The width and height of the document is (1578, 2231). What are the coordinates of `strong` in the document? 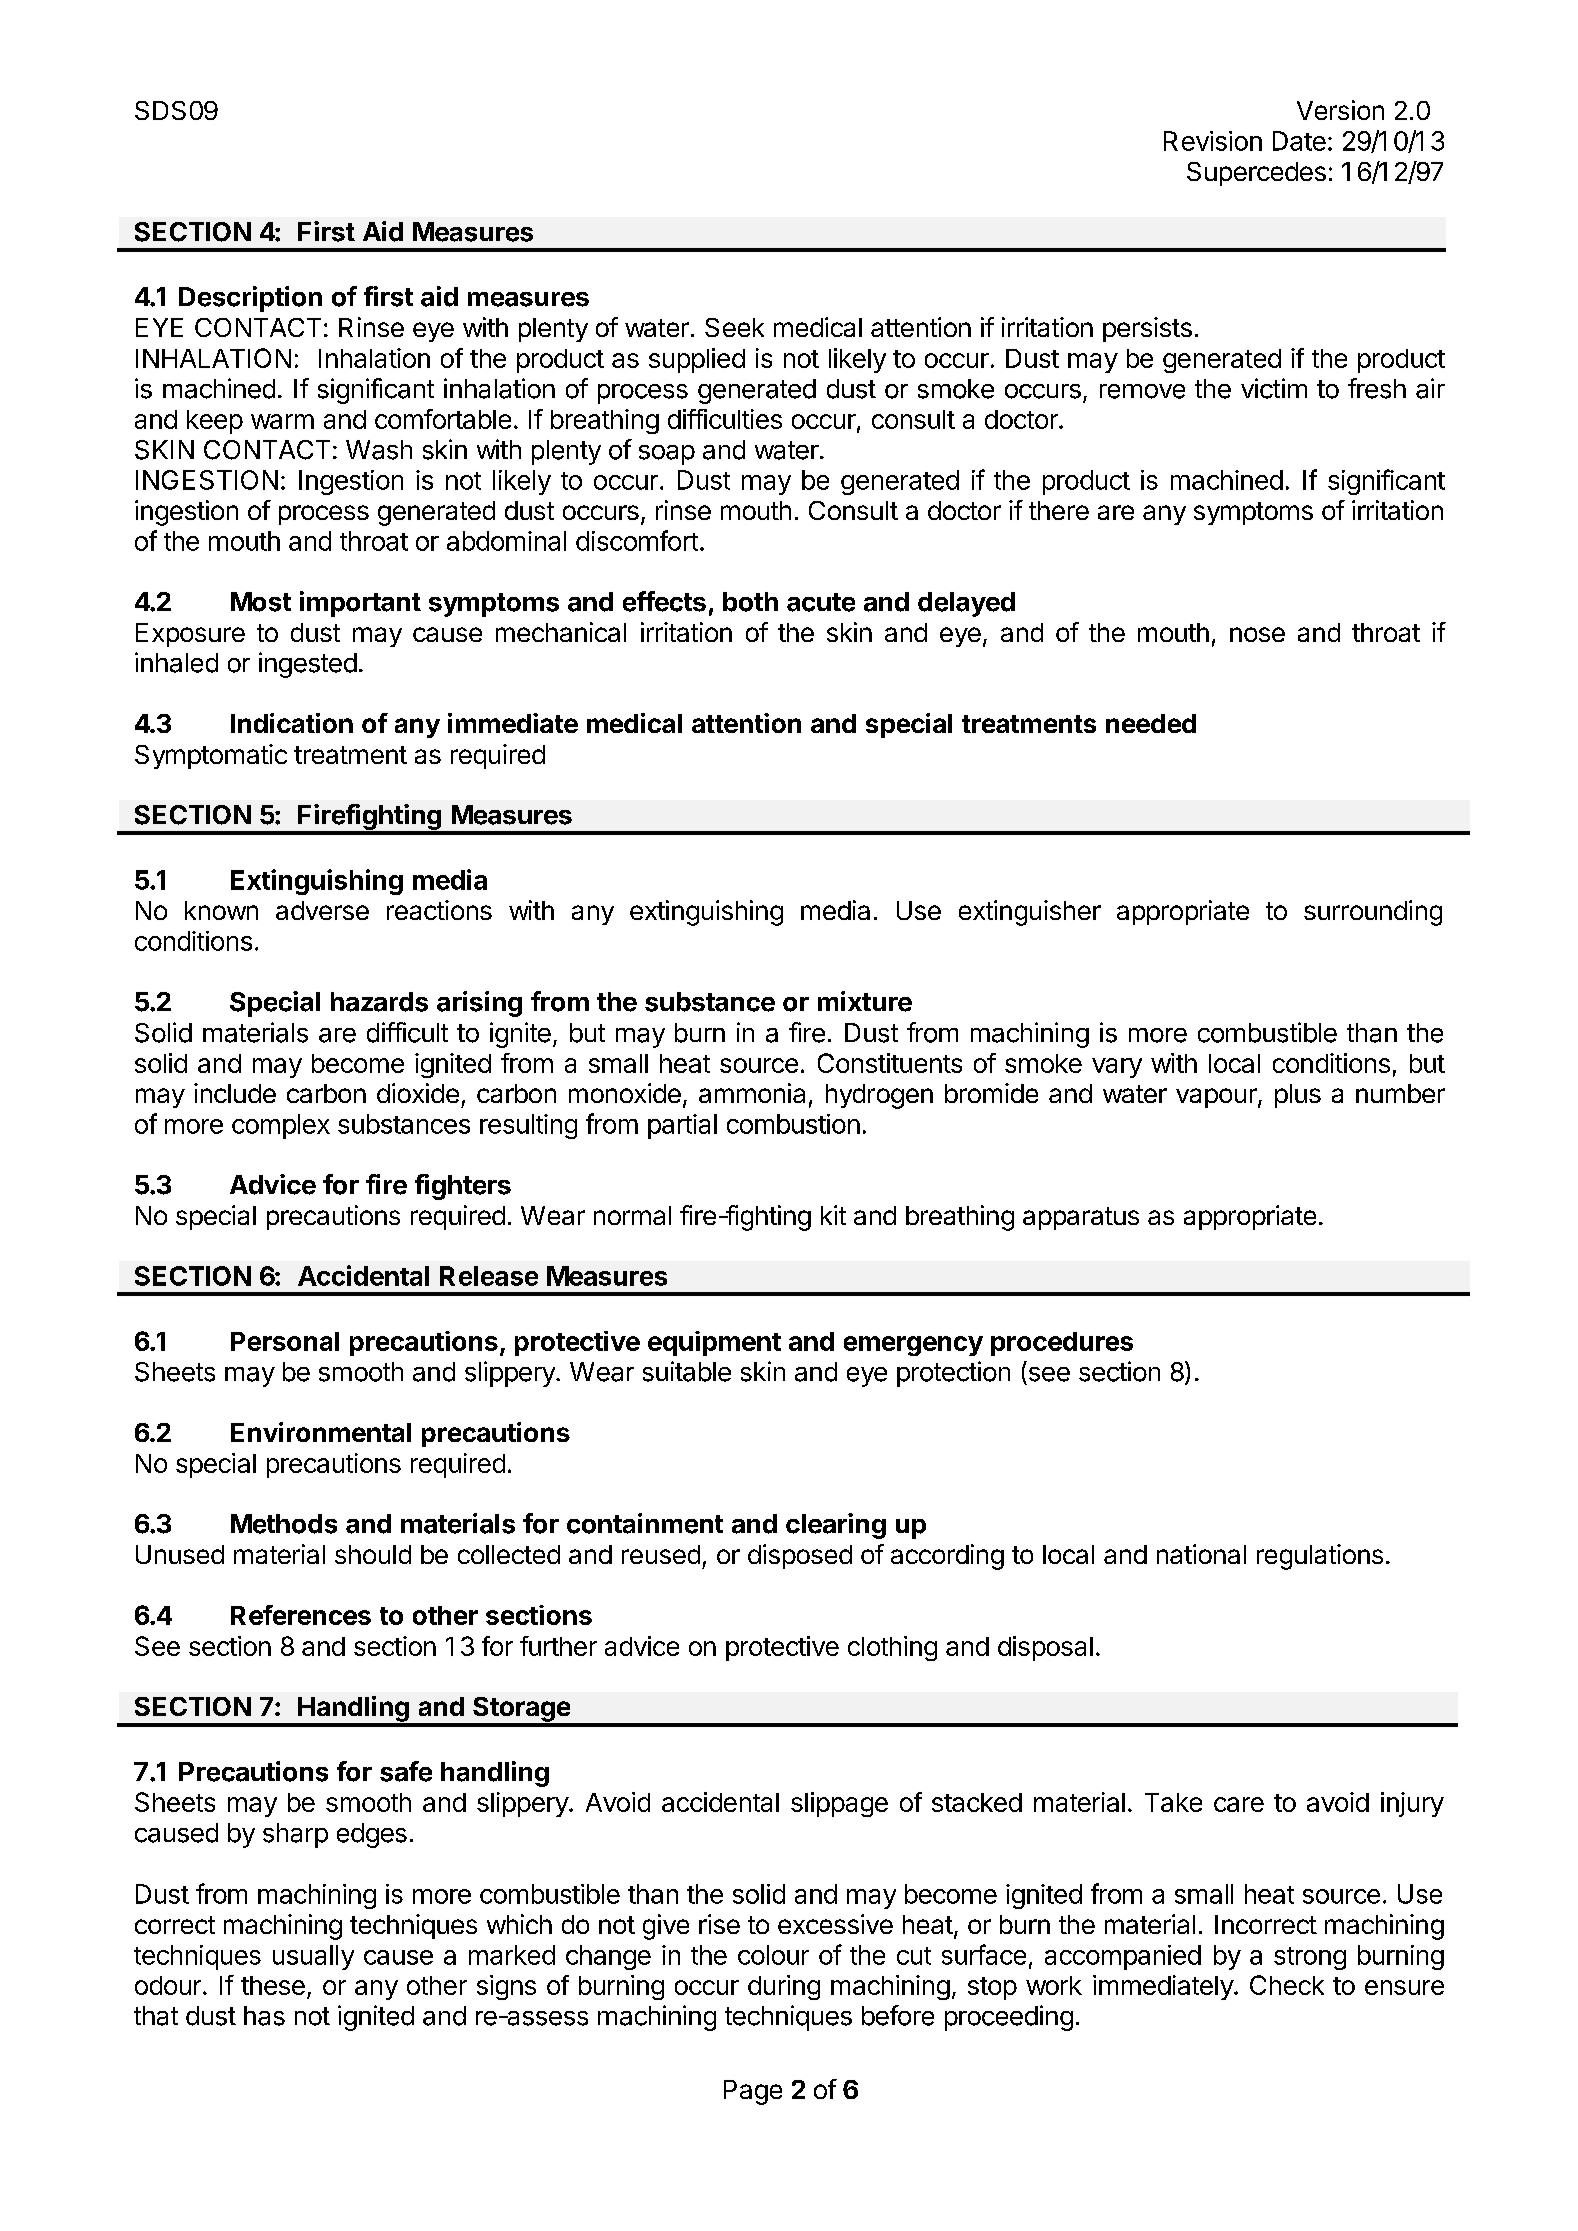 It's located at (1310, 1958).
